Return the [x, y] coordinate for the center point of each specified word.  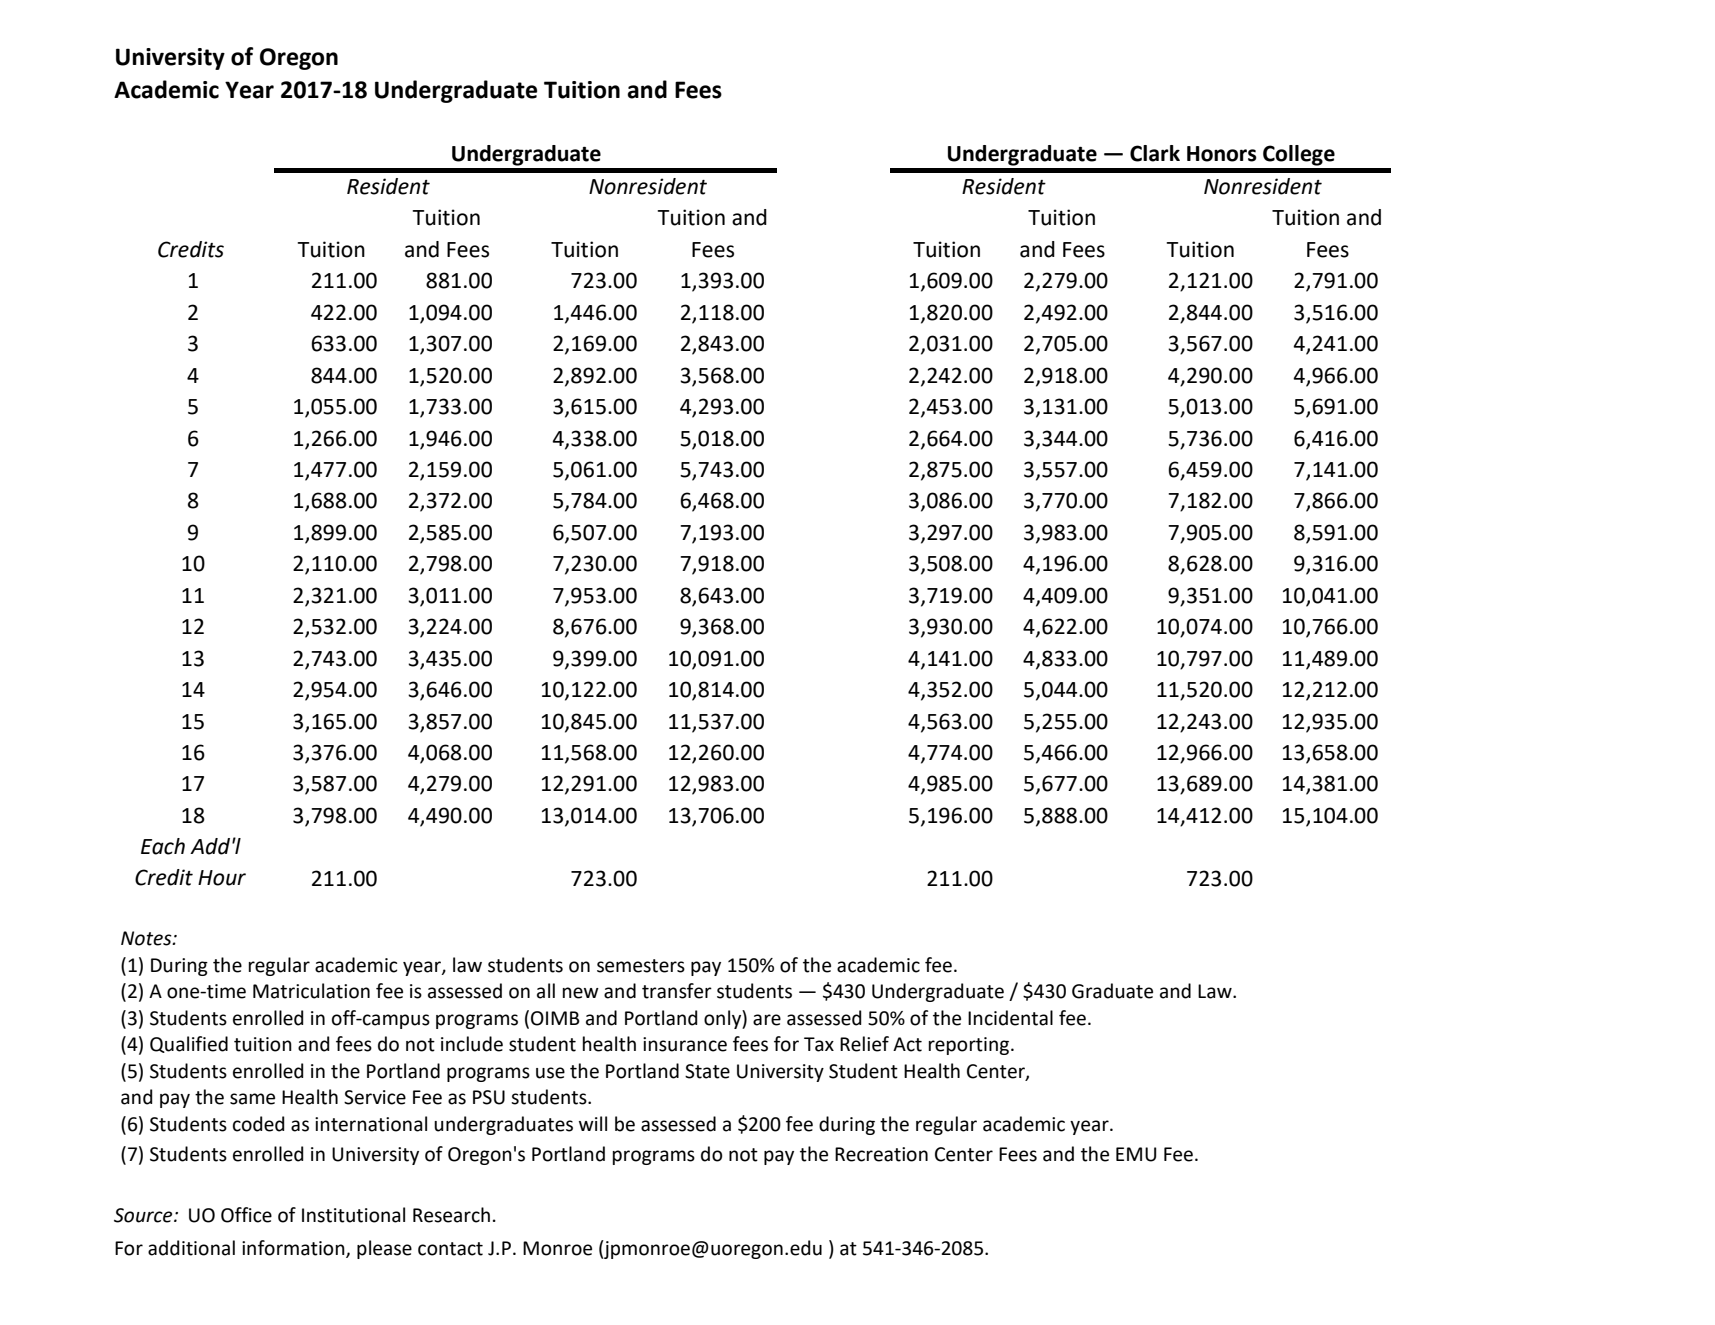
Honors [1222, 154]
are [767, 1020]
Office [246, 1215]
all [546, 991]
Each [163, 846]
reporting [970, 1046]
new [581, 993]
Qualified [189, 1044]
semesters [641, 966]
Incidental [1010, 1018]
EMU [1136, 1154]
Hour [222, 878]
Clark [1155, 153]
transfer [677, 991]
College [1299, 155]
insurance [685, 1044]
